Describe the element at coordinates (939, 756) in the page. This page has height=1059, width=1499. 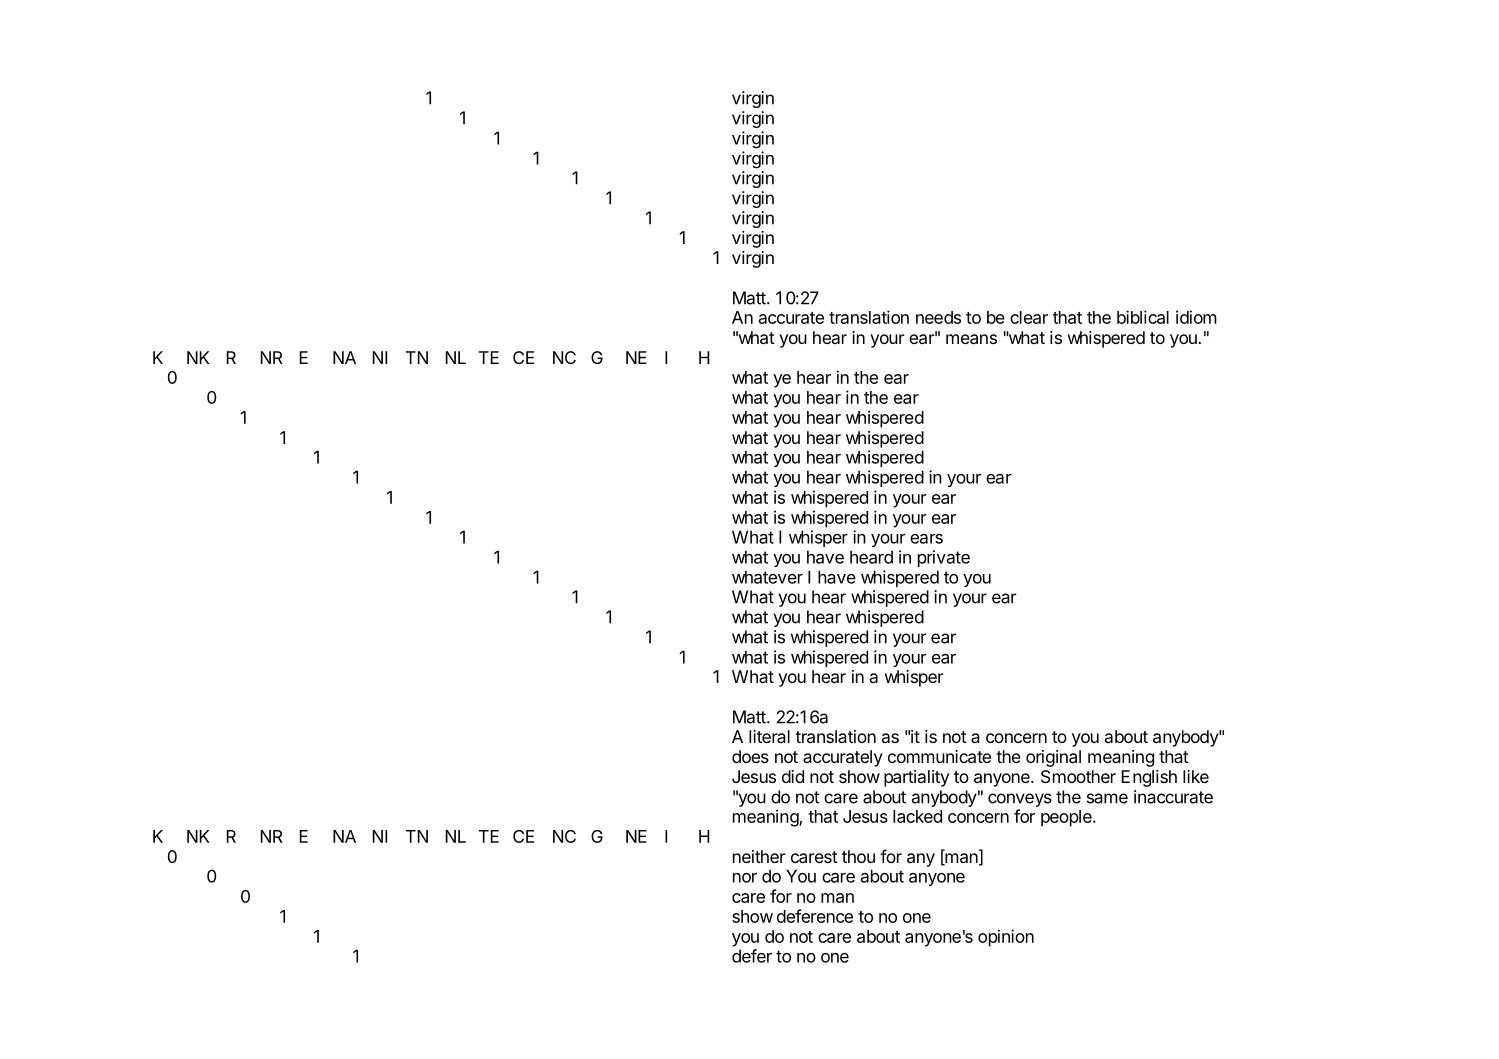
I see `communicate` at that location.
